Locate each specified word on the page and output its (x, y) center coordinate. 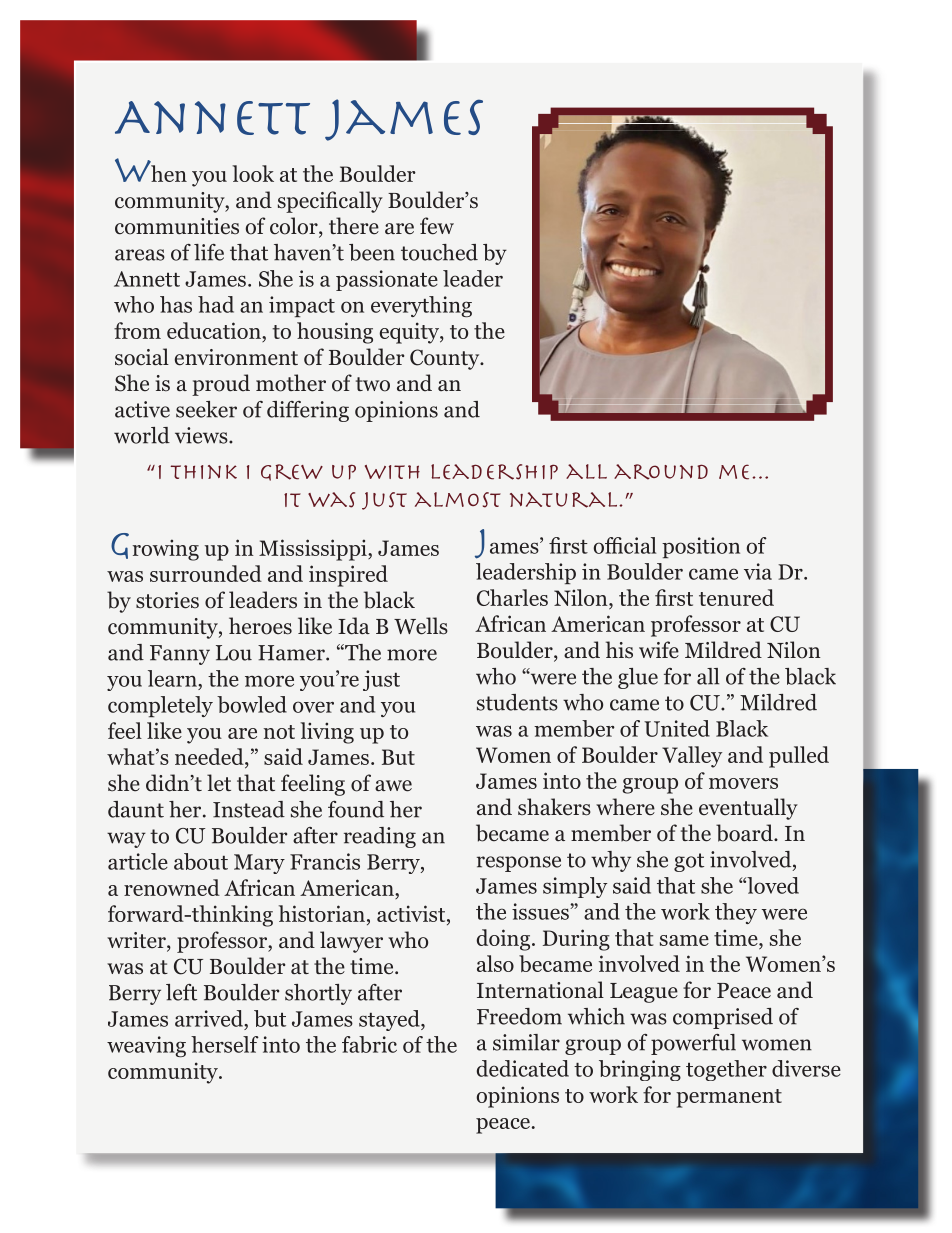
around (661, 472)
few (437, 226)
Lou (234, 653)
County (446, 359)
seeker (206, 409)
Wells (421, 626)
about (201, 861)
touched (439, 252)
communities (177, 226)
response (519, 864)
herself (225, 1044)
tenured (736, 597)
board (745, 833)
